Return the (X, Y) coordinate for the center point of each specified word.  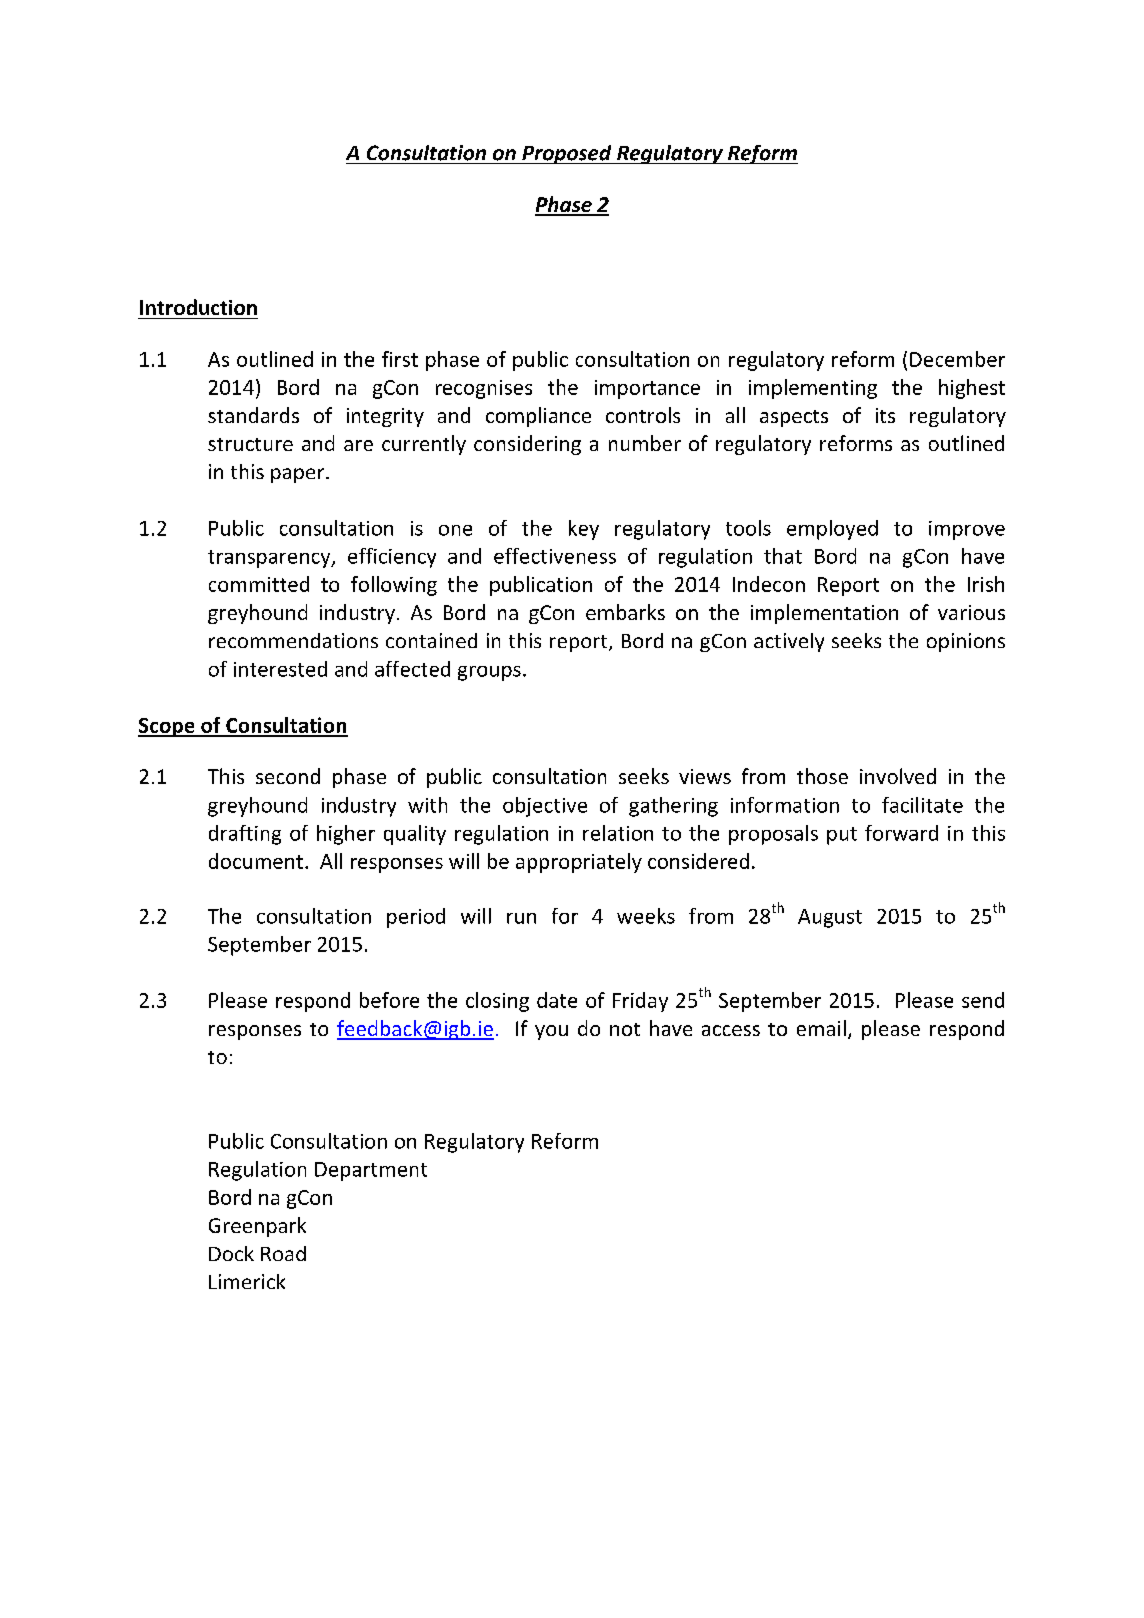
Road (283, 1253)
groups (489, 673)
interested (280, 669)
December (957, 359)
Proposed (567, 154)
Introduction (198, 307)
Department (371, 1171)
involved (898, 776)
